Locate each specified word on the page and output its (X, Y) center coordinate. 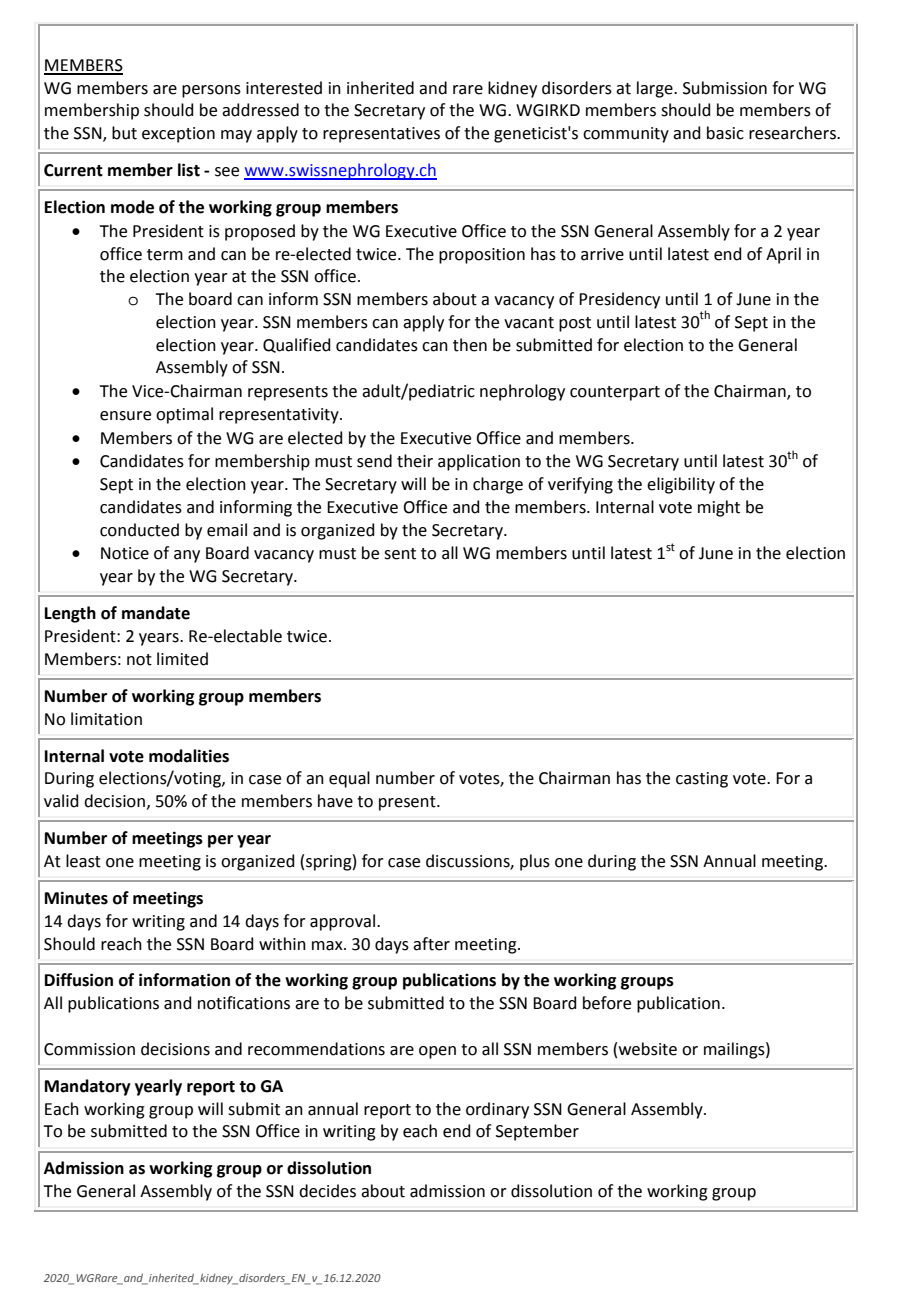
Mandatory (88, 1087)
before (607, 1003)
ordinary (497, 1110)
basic (725, 133)
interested (284, 88)
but (124, 133)
